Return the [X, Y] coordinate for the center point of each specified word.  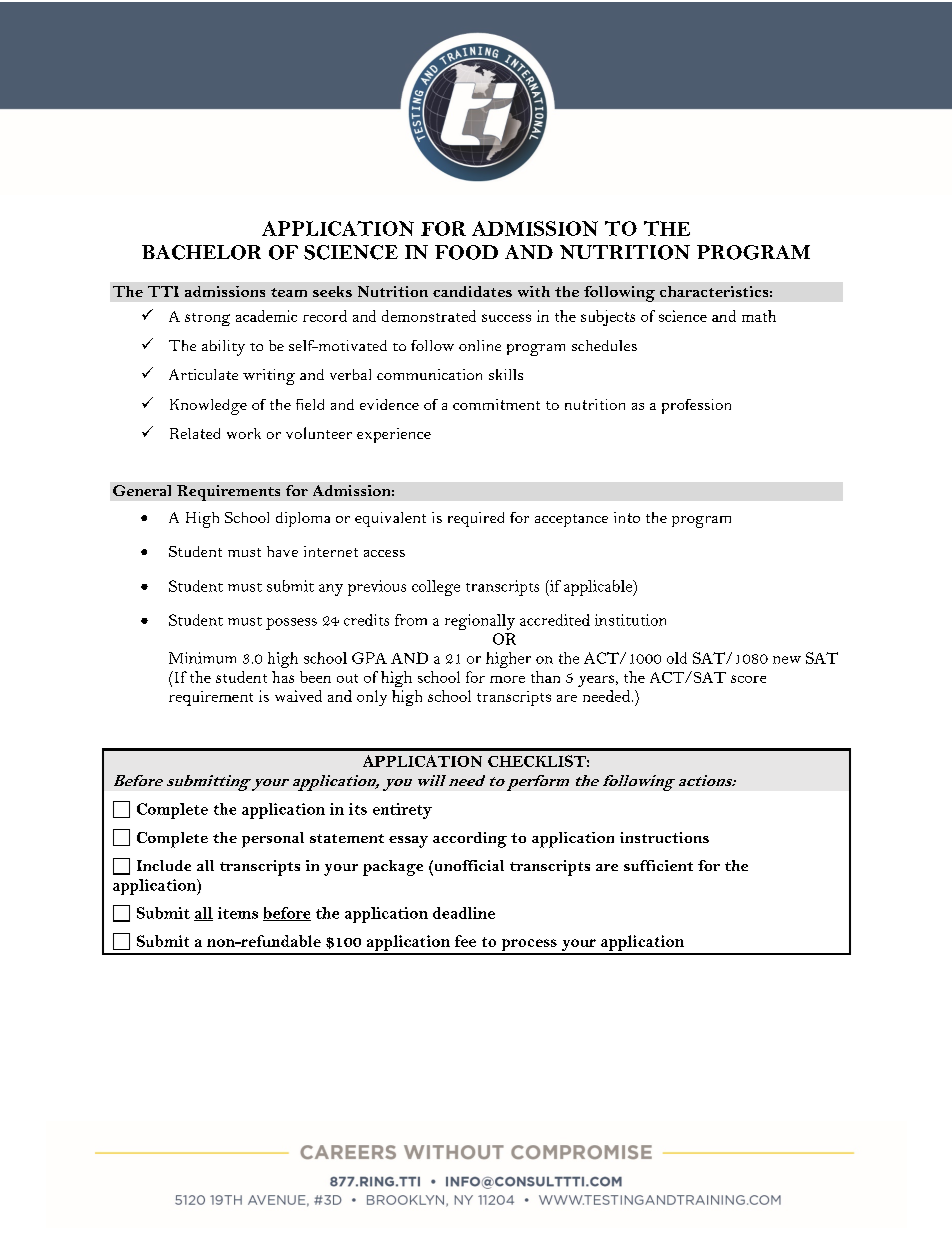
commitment [496, 404]
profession [696, 406]
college [436, 588]
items [238, 913]
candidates [472, 291]
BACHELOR [201, 252]
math [759, 316]
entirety [402, 811]
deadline [464, 913]
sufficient [658, 865]
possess [291, 624]
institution [630, 620]
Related [195, 433]
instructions [664, 837]
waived [298, 696]
